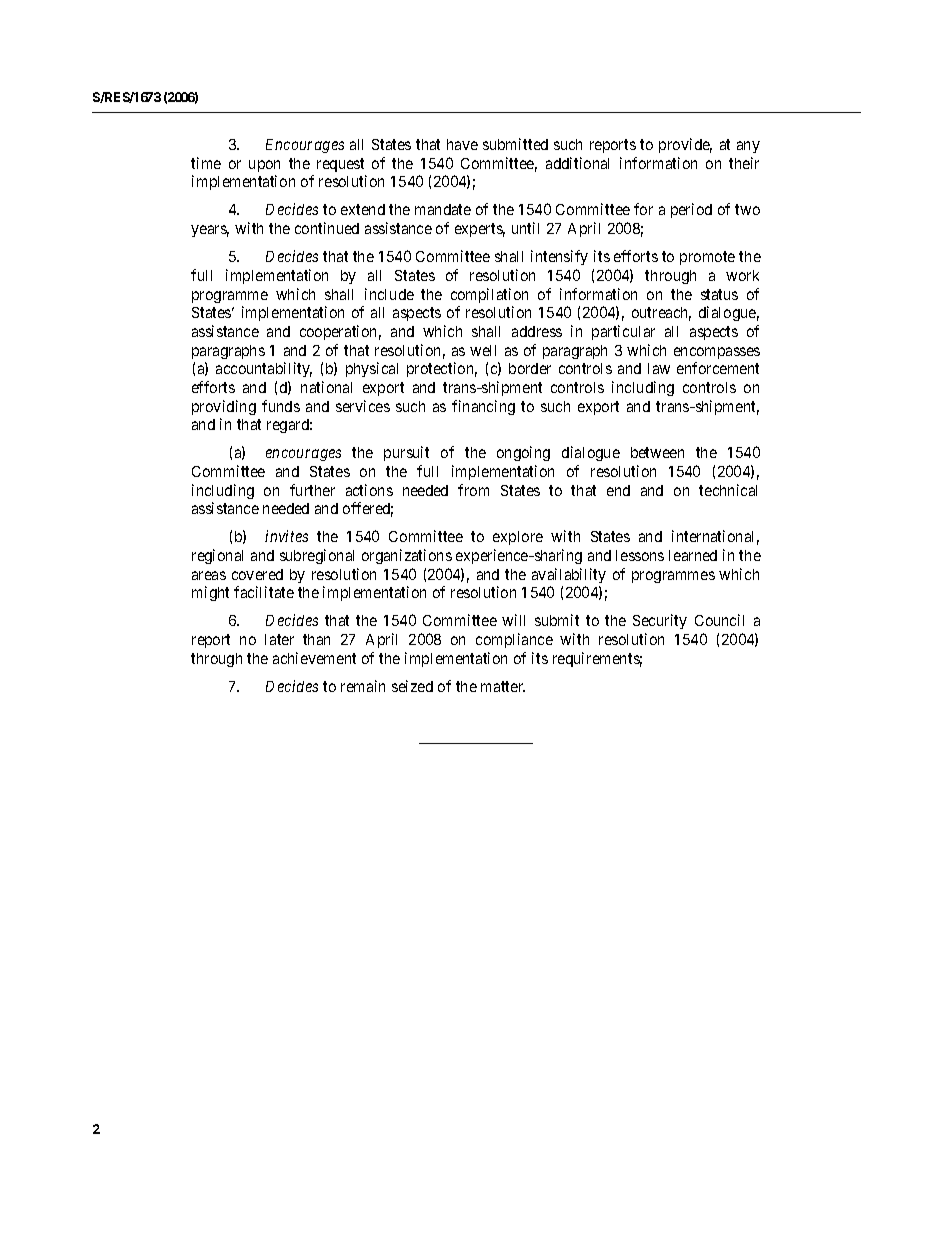 The width and height of the screenshot is (952, 1233). Describe the element at coordinates (483, 407) in the screenshot. I see `financing` at that location.
